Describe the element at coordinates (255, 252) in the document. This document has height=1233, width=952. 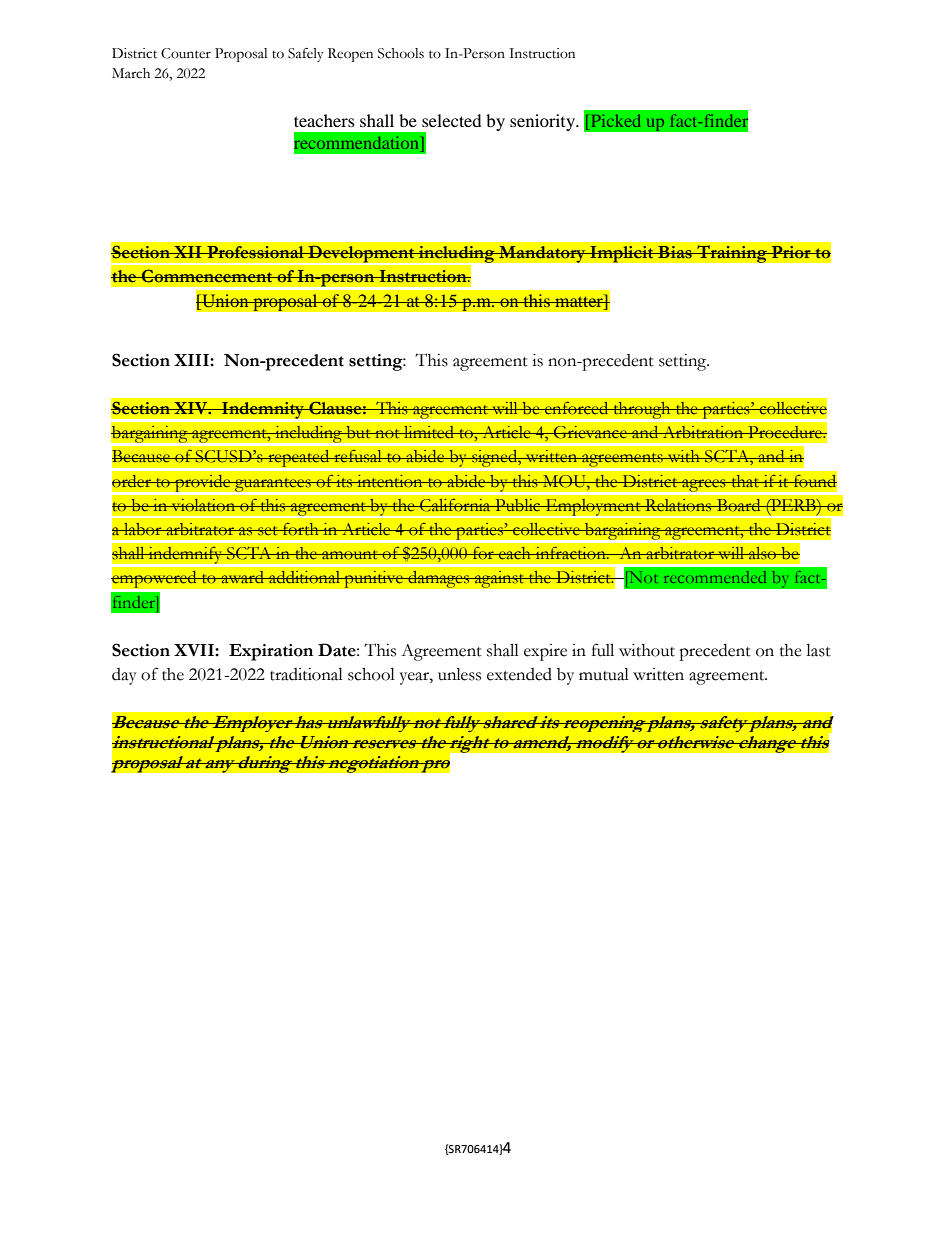
I see `Professional` at that location.
